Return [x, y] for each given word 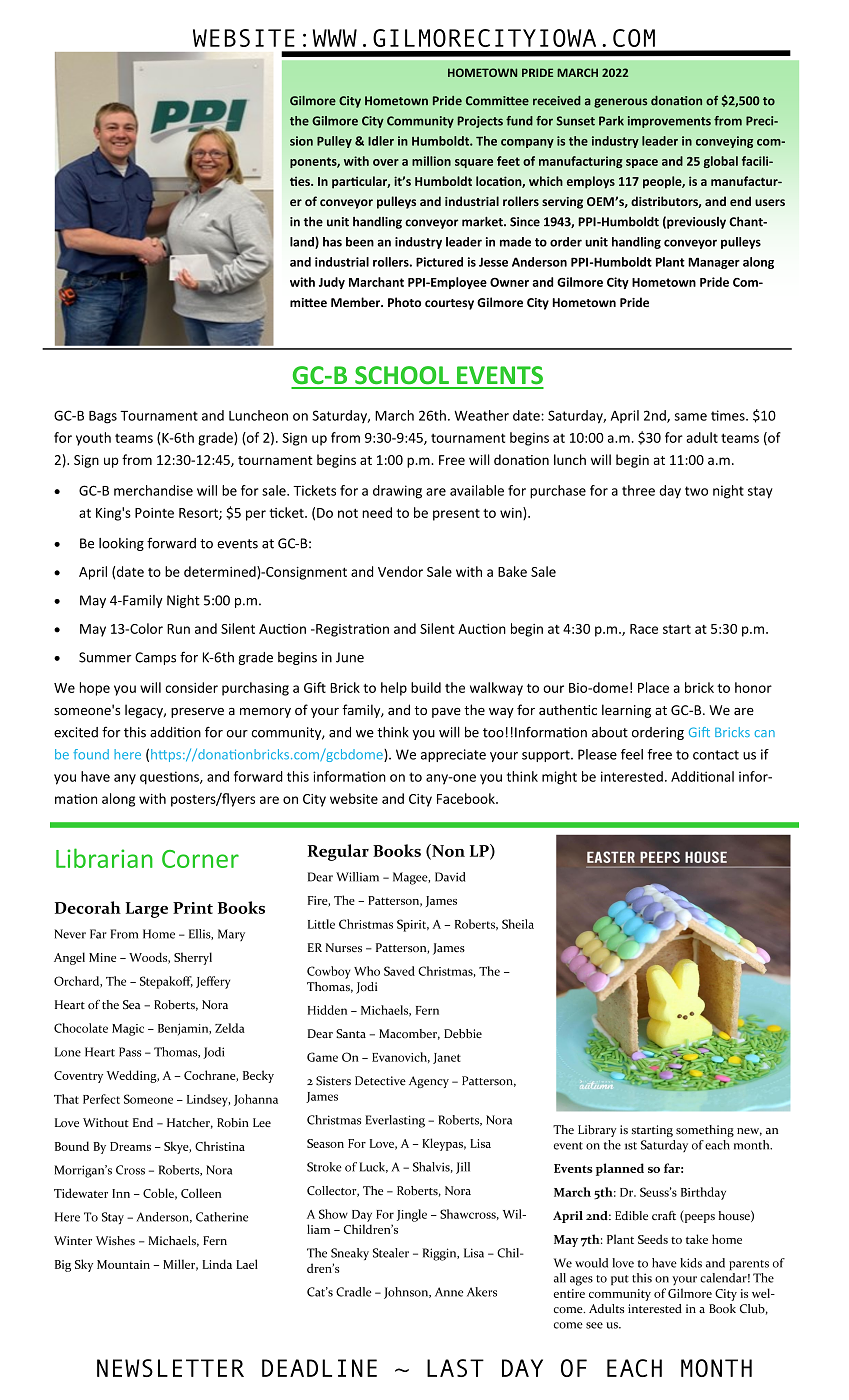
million [431, 161]
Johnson [407, 1293]
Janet [447, 1058]
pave [446, 713]
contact [716, 755]
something [705, 1131]
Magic [128, 1030]
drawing [397, 492]
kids [691, 1263]
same [691, 417]
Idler [381, 141]
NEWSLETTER [170, 1368]
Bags [103, 417]
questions [170, 778]
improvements [669, 122]
